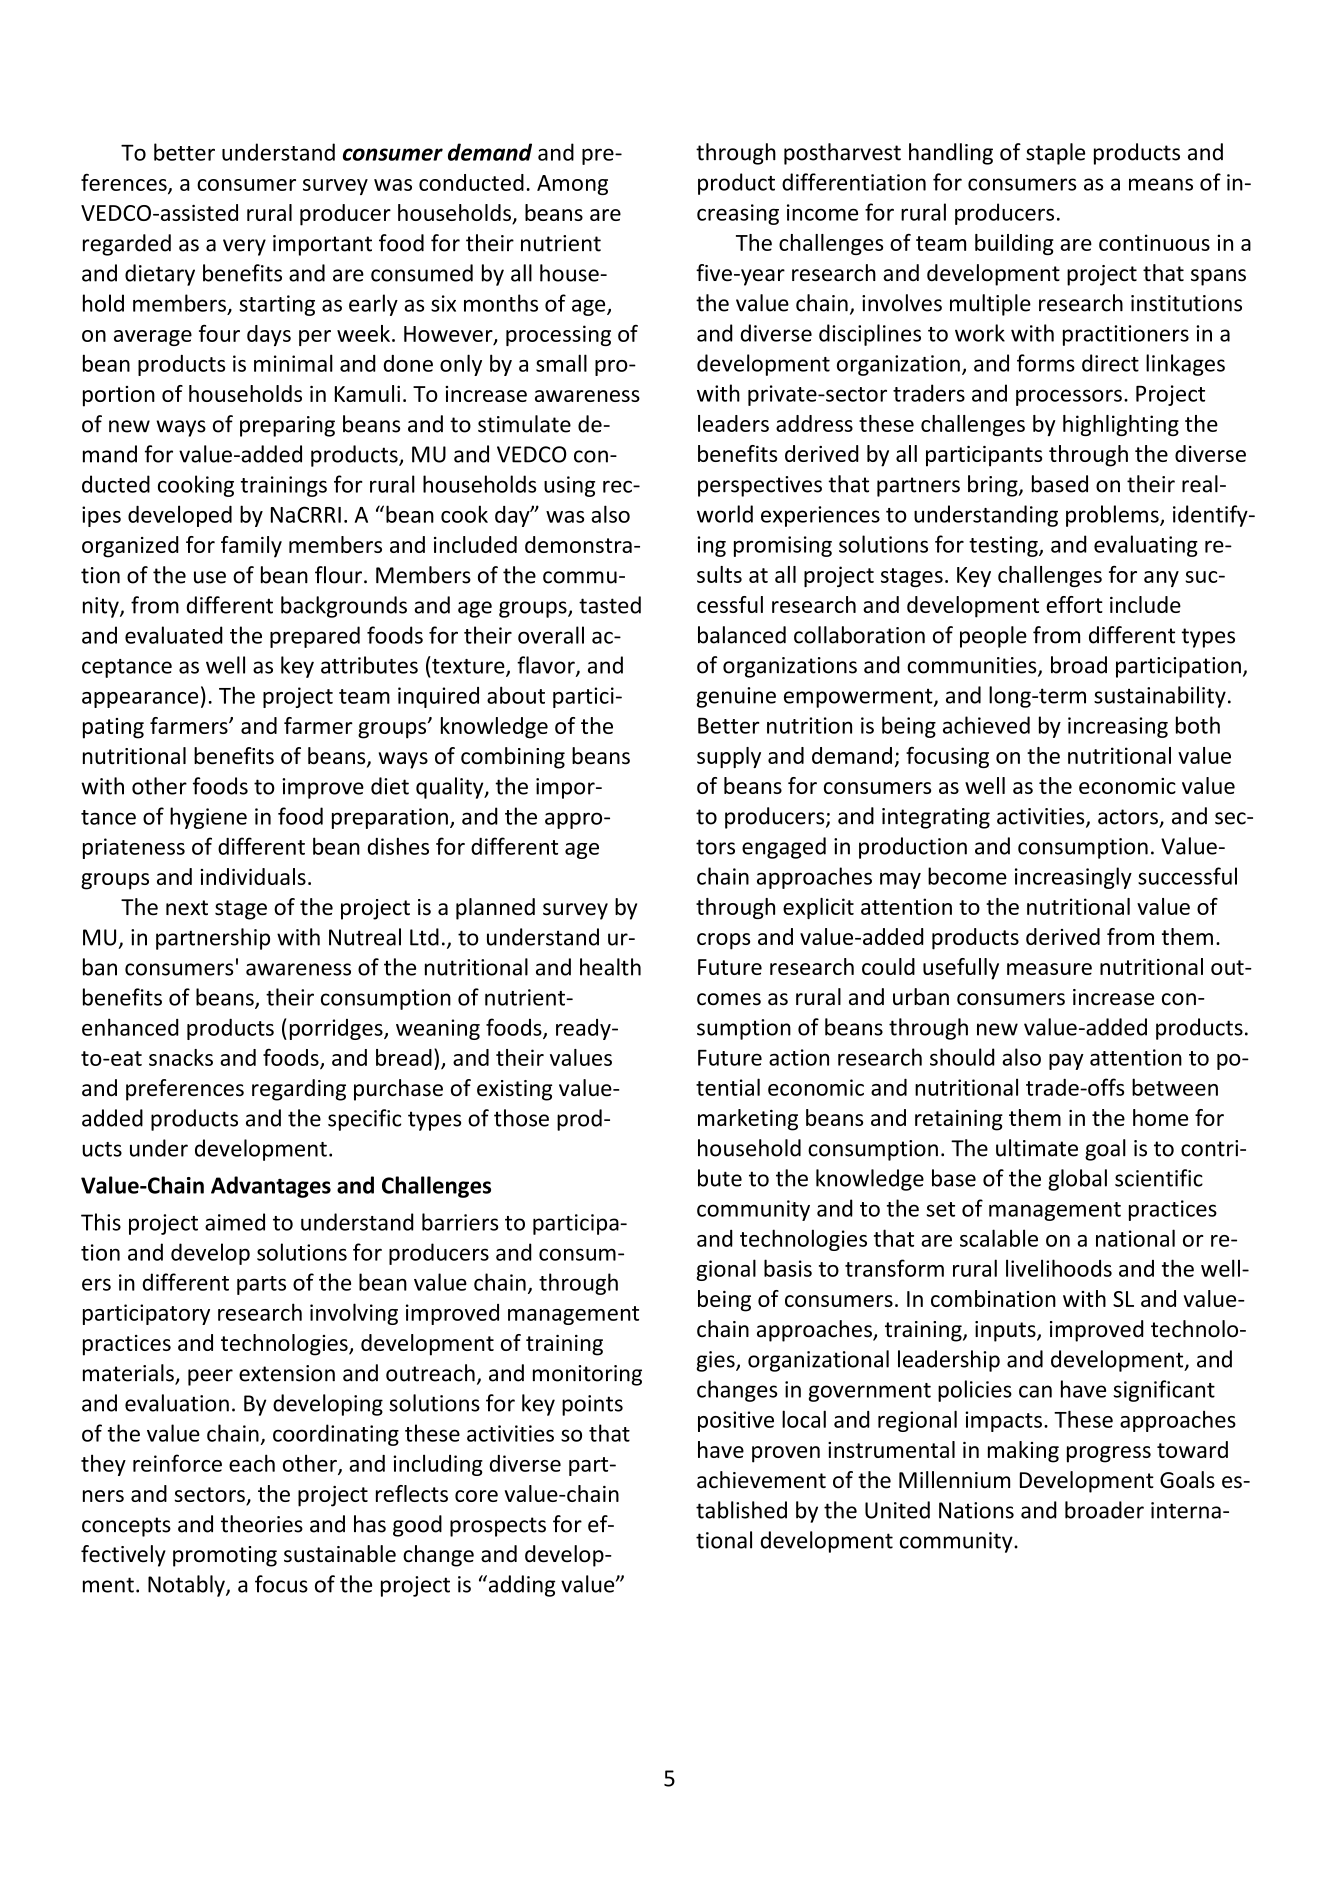 The width and height of the screenshot is (1339, 1892). What do you see at coordinates (748, 1120) in the screenshot?
I see `marketing` at bounding box center [748, 1120].
